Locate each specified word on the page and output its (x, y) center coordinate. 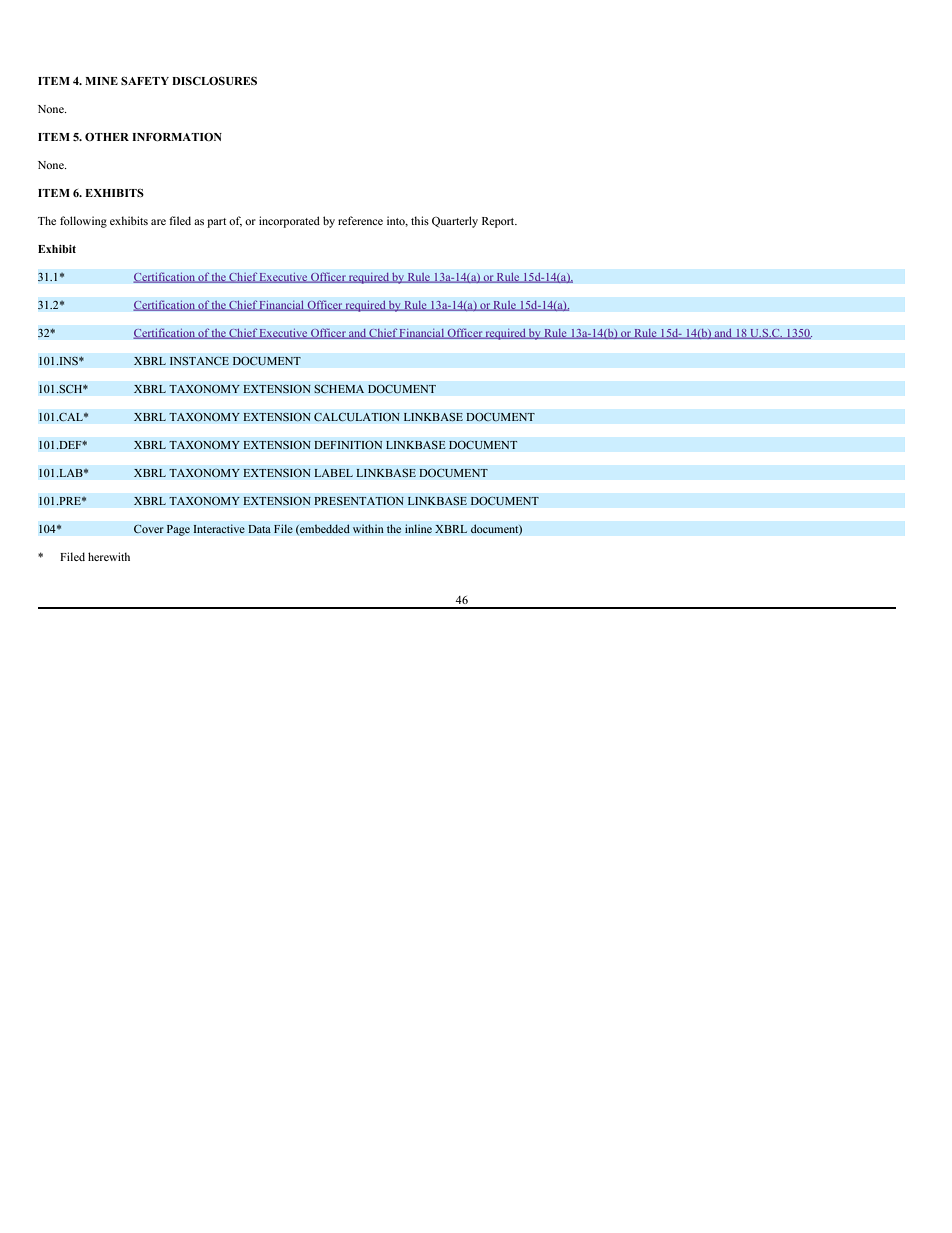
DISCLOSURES (214, 81)
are (158, 222)
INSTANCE (199, 361)
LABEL (333, 473)
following (83, 222)
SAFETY (145, 81)
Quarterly (455, 222)
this (420, 220)
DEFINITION (348, 445)
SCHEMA (339, 389)
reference (360, 220)
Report (499, 222)
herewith (109, 556)
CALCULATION (357, 417)
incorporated (289, 222)
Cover (149, 529)
